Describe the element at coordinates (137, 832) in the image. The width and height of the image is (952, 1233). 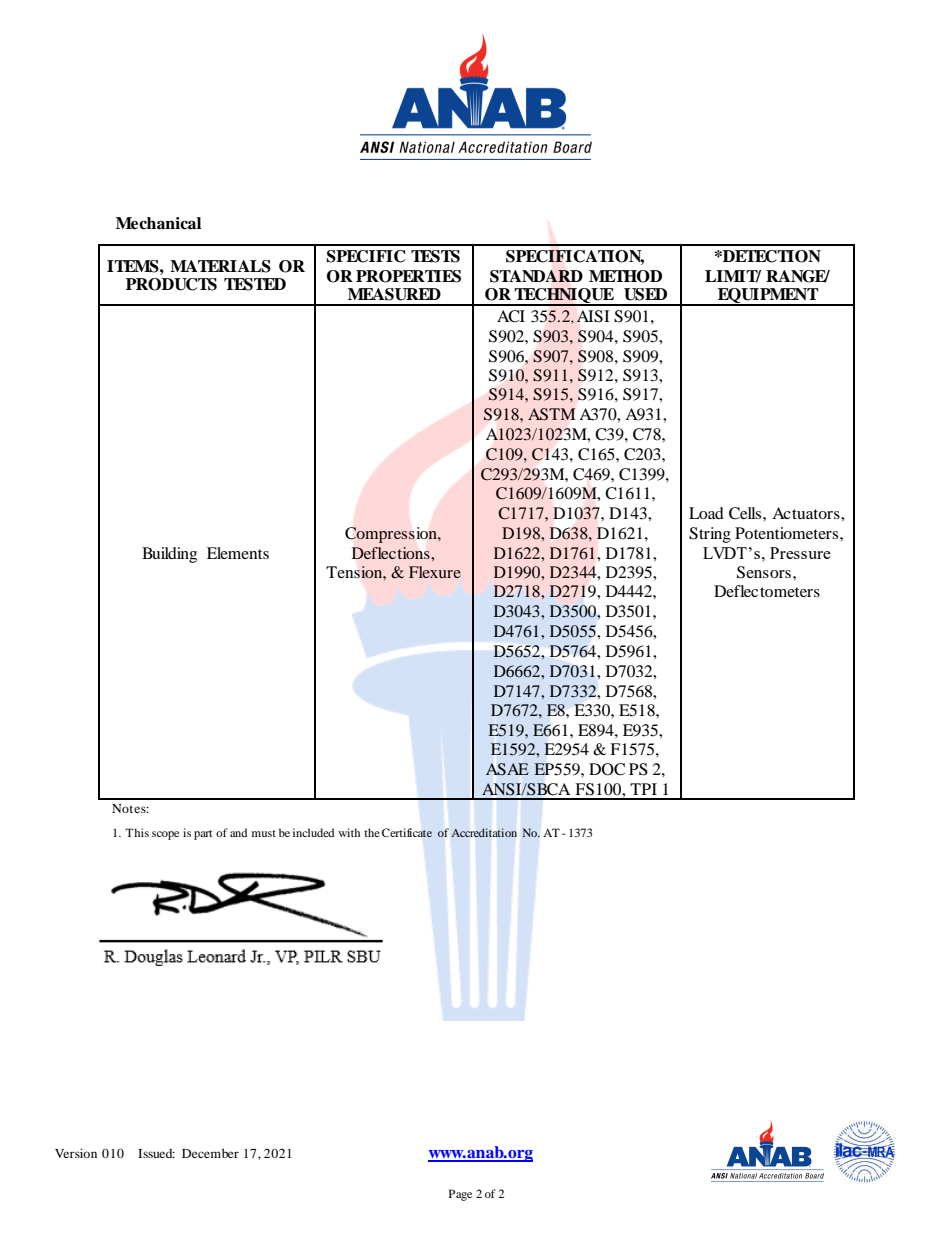
I see `This` at that location.
